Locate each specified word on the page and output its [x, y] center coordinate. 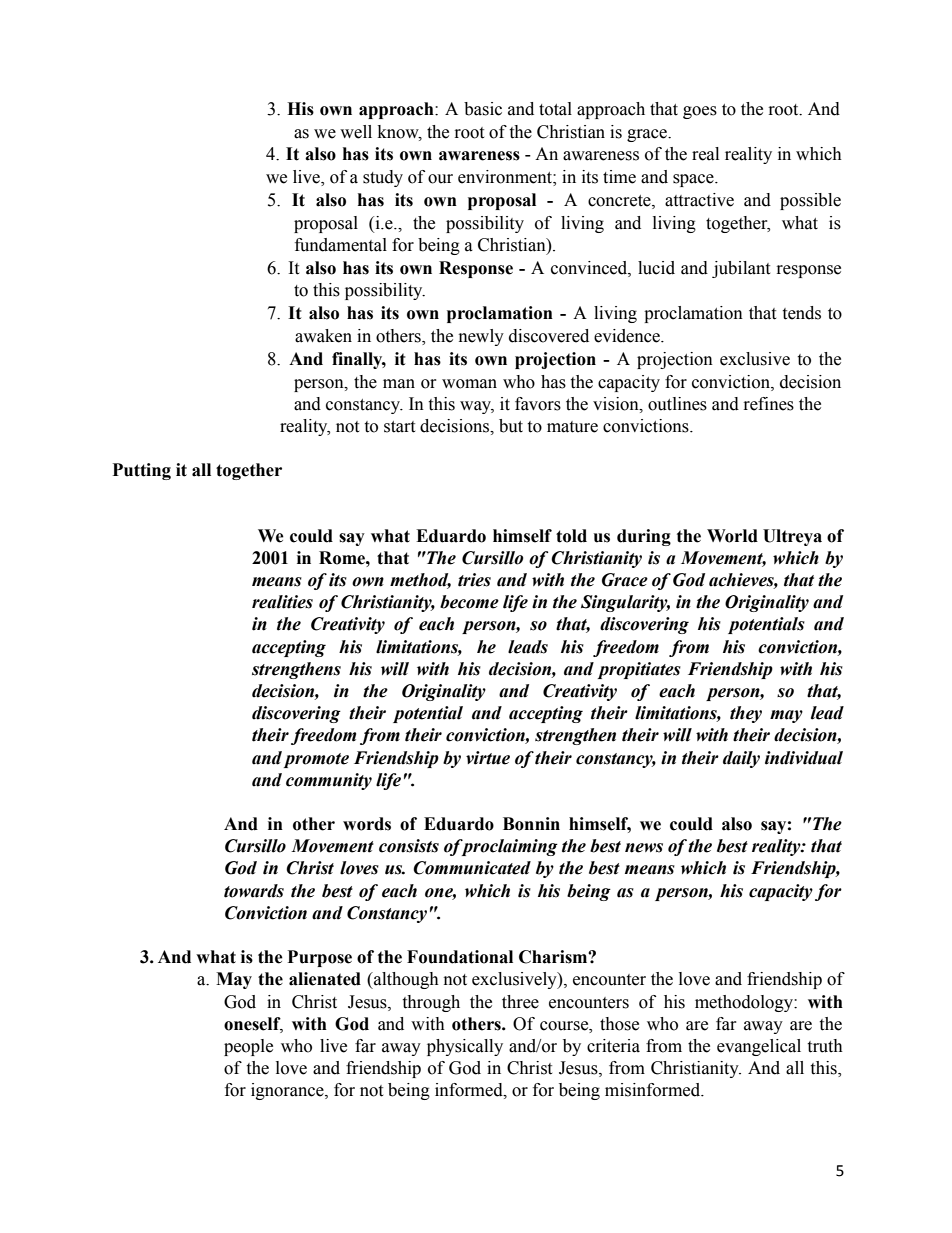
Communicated [472, 868]
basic [483, 109]
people [248, 1047]
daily [741, 759]
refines [769, 404]
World [732, 536]
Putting [142, 471]
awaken [323, 336]
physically [465, 1047]
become [469, 602]
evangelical [759, 1047]
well [356, 132]
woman [469, 384]
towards [254, 891]
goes [700, 112]
